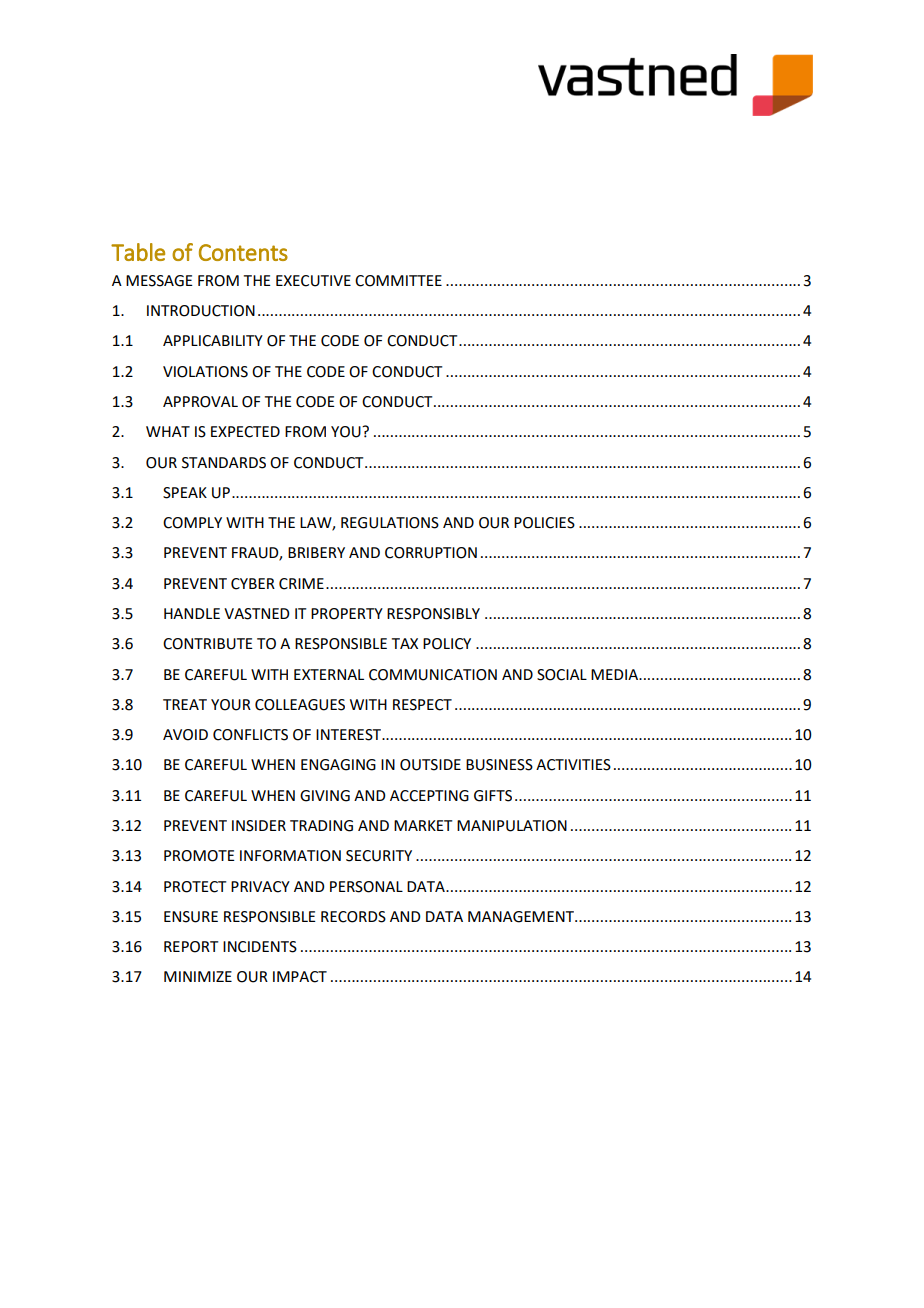  What do you see at coordinates (499, 765) in the screenshot?
I see `BUSINESS` at bounding box center [499, 765].
